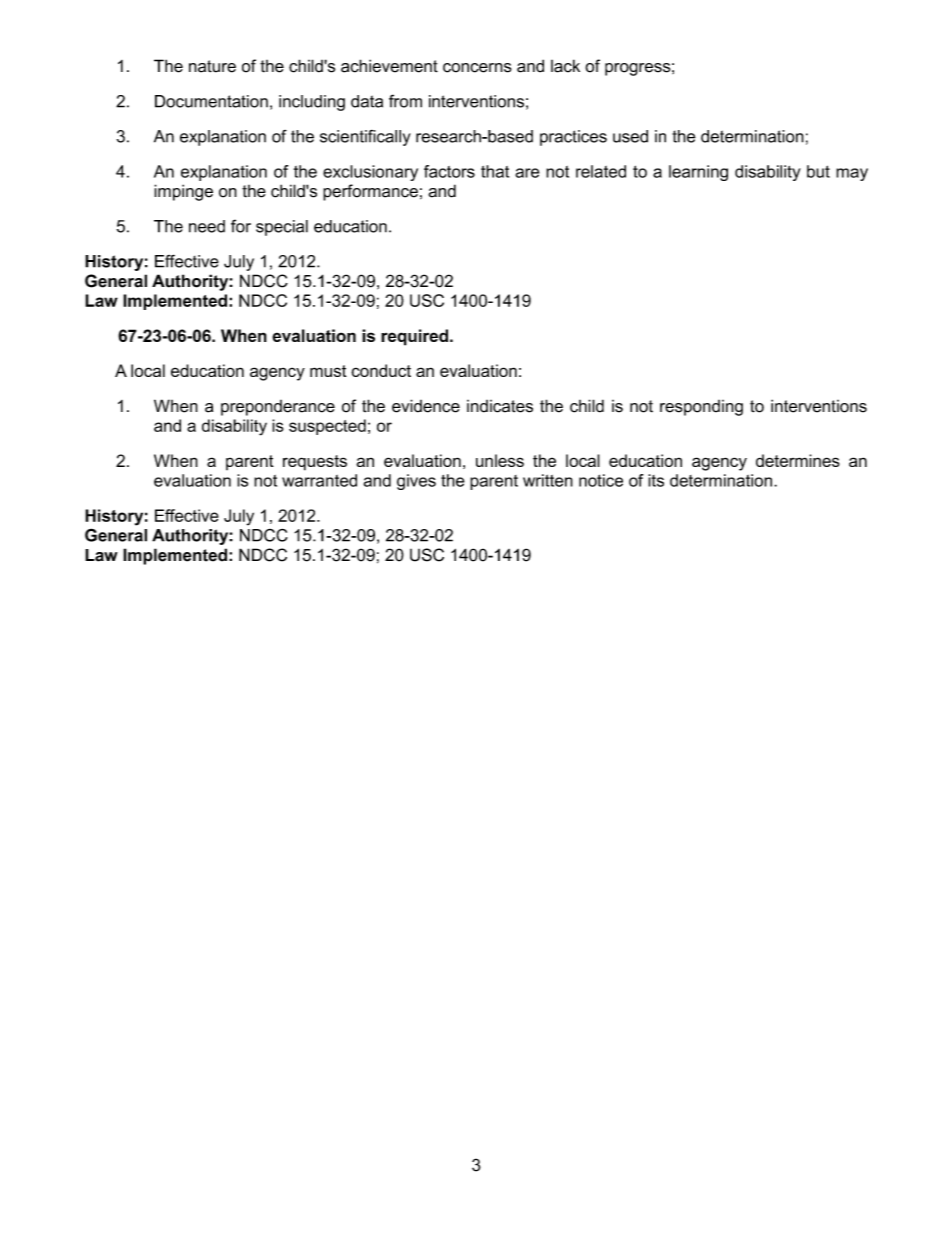 The width and height of the document is (952, 1233). Describe the element at coordinates (315, 463) in the document. I see `requests` at that location.
